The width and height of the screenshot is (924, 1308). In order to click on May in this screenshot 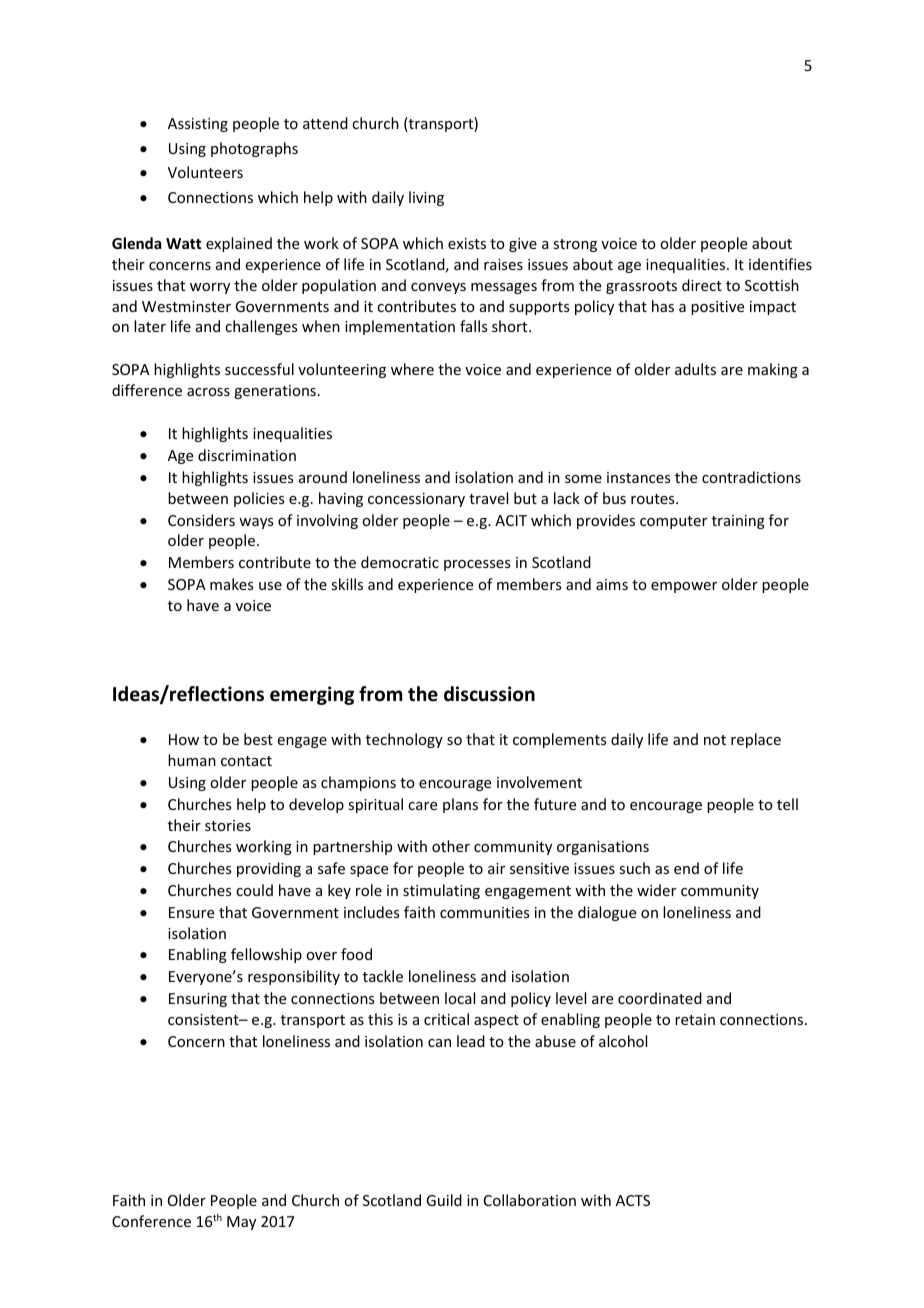, I will do `click(241, 1223)`.
